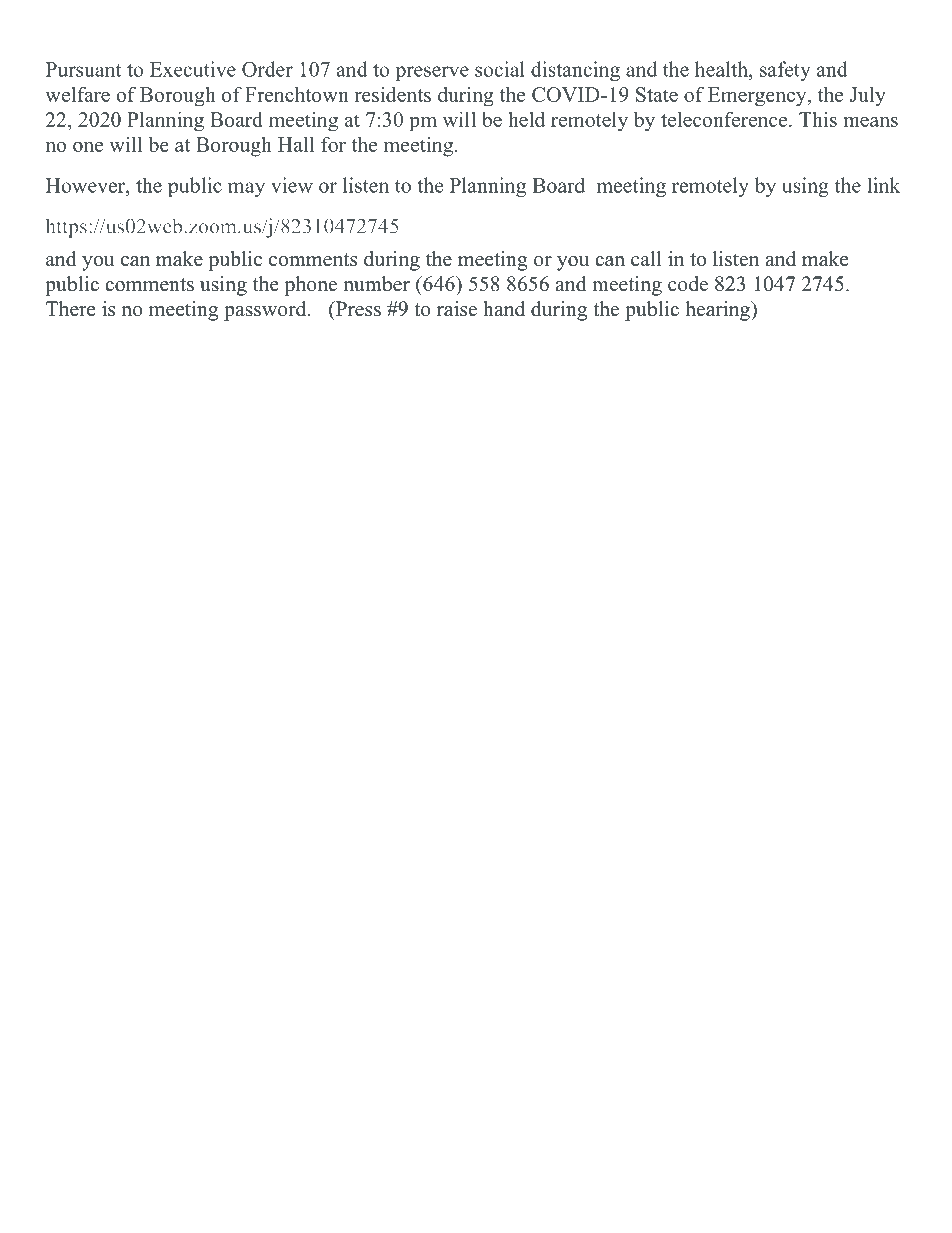 The height and width of the image is (1233, 952). I want to click on Executive, so click(193, 69).
